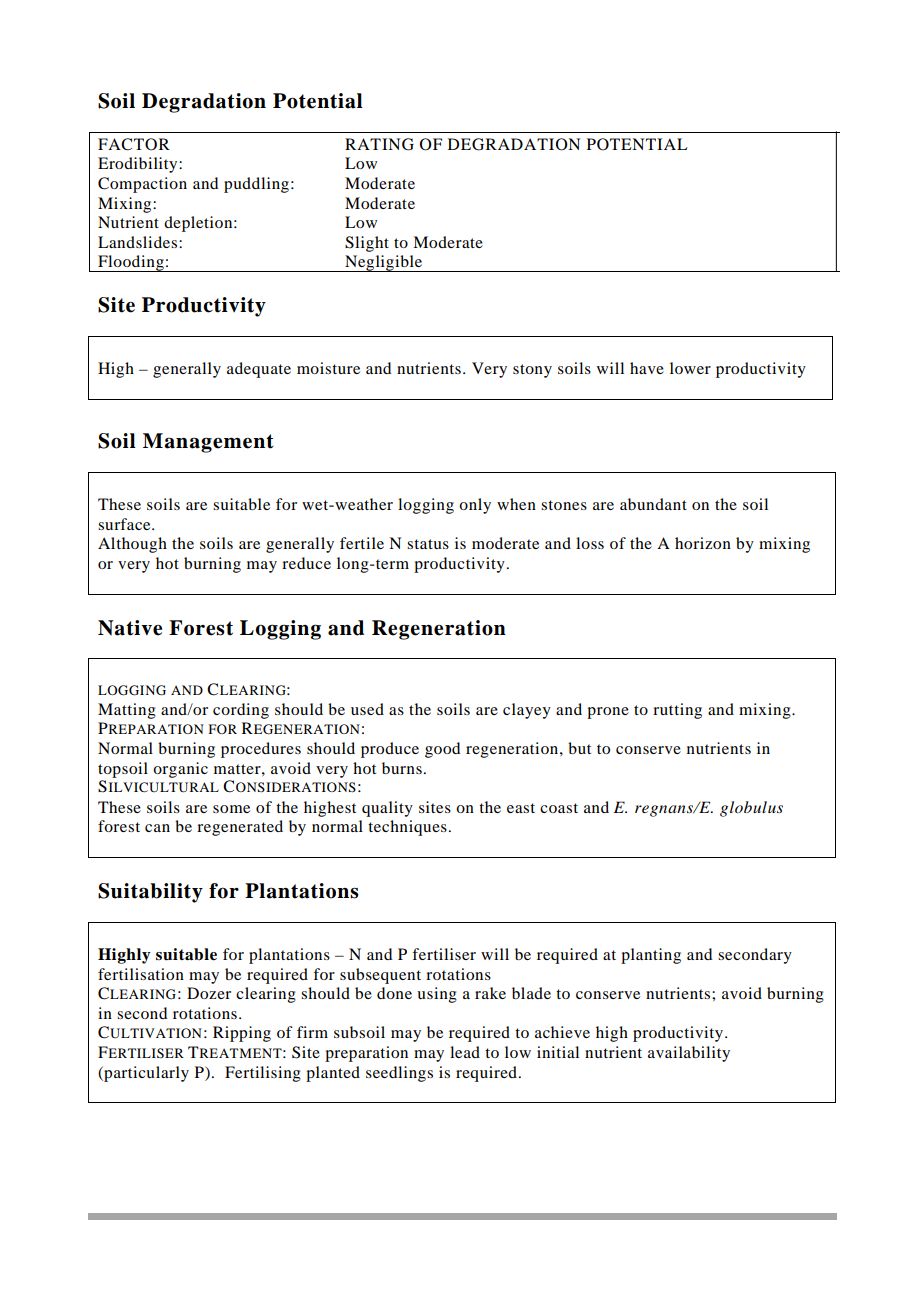 The height and width of the screenshot is (1308, 924). What do you see at coordinates (130, 628) in the screenshot?
I see `Native` at bounding box center [130, 628].
